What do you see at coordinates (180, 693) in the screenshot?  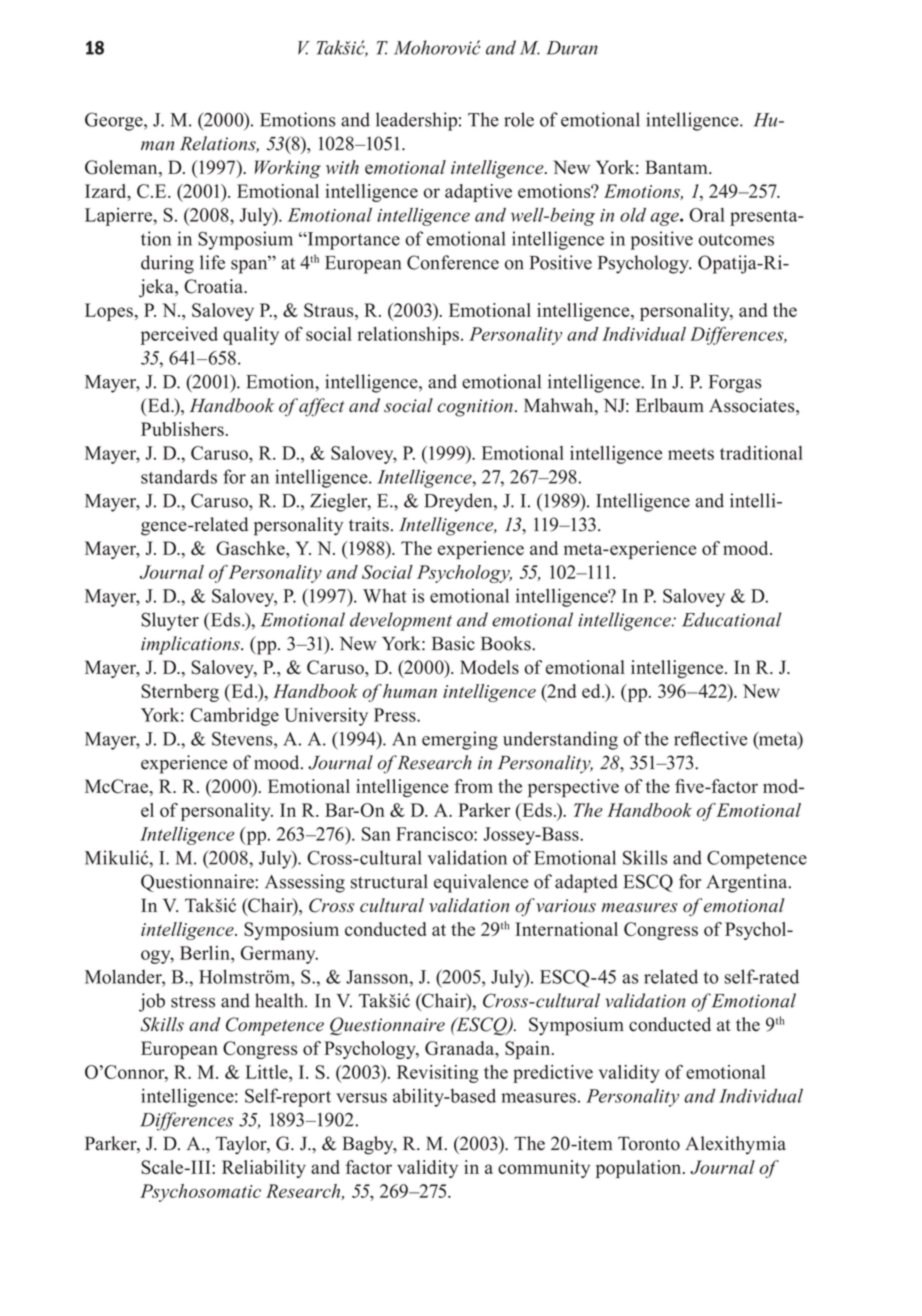 I see `Sternberg` at bounding box center [180, 693].
